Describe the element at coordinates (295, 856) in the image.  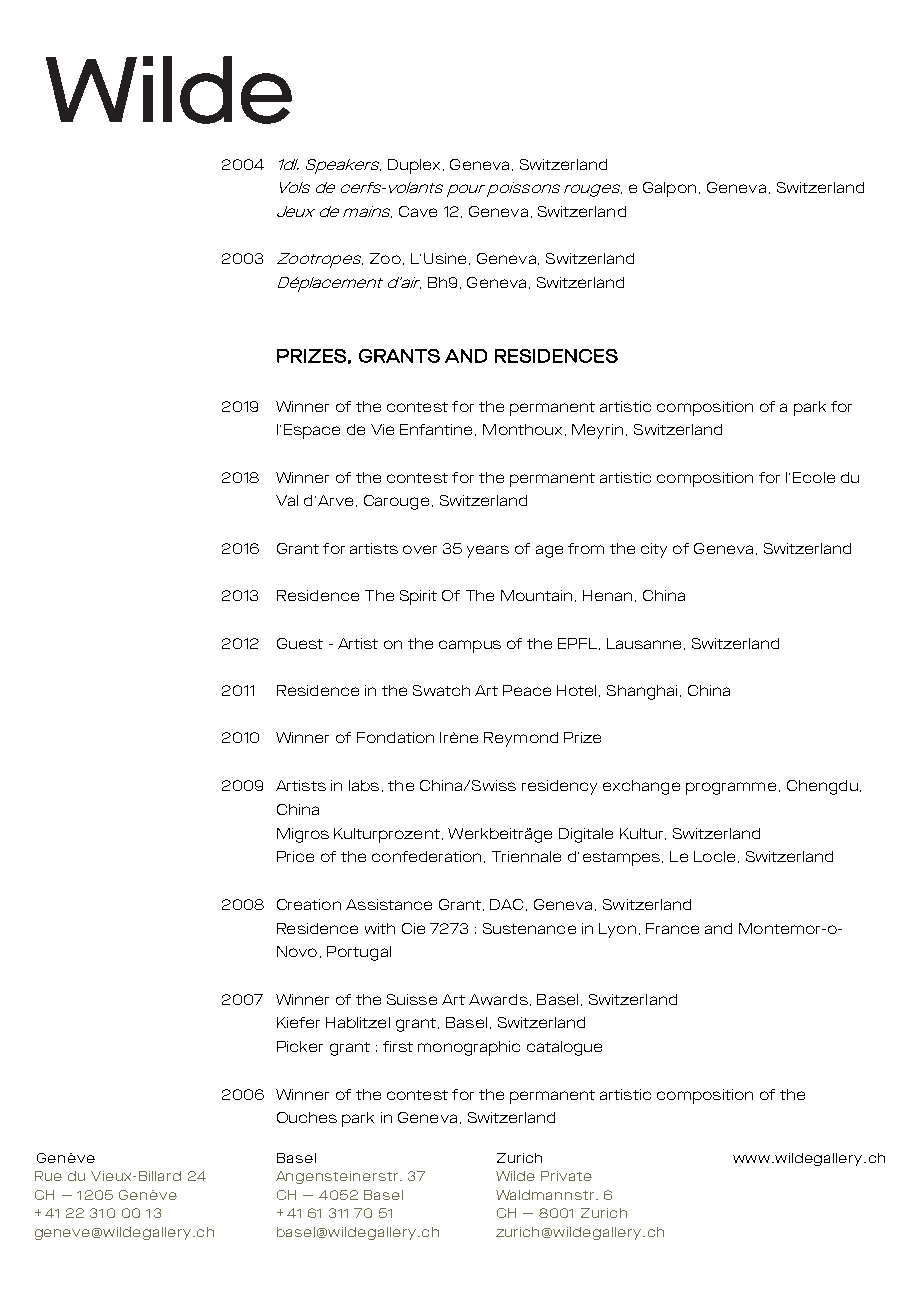
I see `Price` at that location.
